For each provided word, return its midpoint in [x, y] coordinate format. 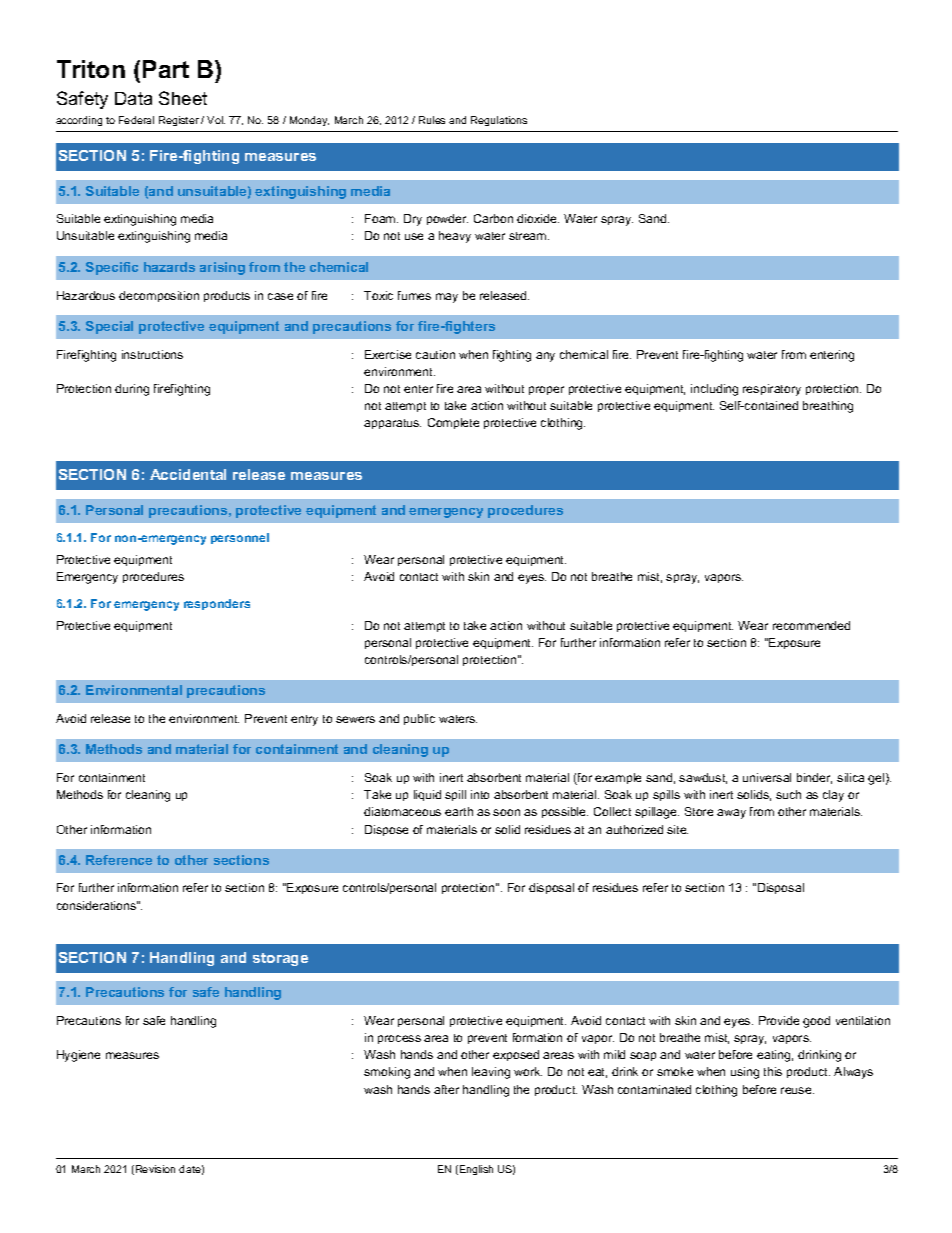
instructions [152, 354]
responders [217, 604]
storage [280, 959]
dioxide [538, 218]
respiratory [772, 390]
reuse [797, 1090]
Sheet [183, 98]
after [446, 1089]
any [545, 357]
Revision [155, 1169]
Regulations [499, 121]
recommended [811, 625]
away [731, 814]
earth [459, 811]
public [419, 719]
